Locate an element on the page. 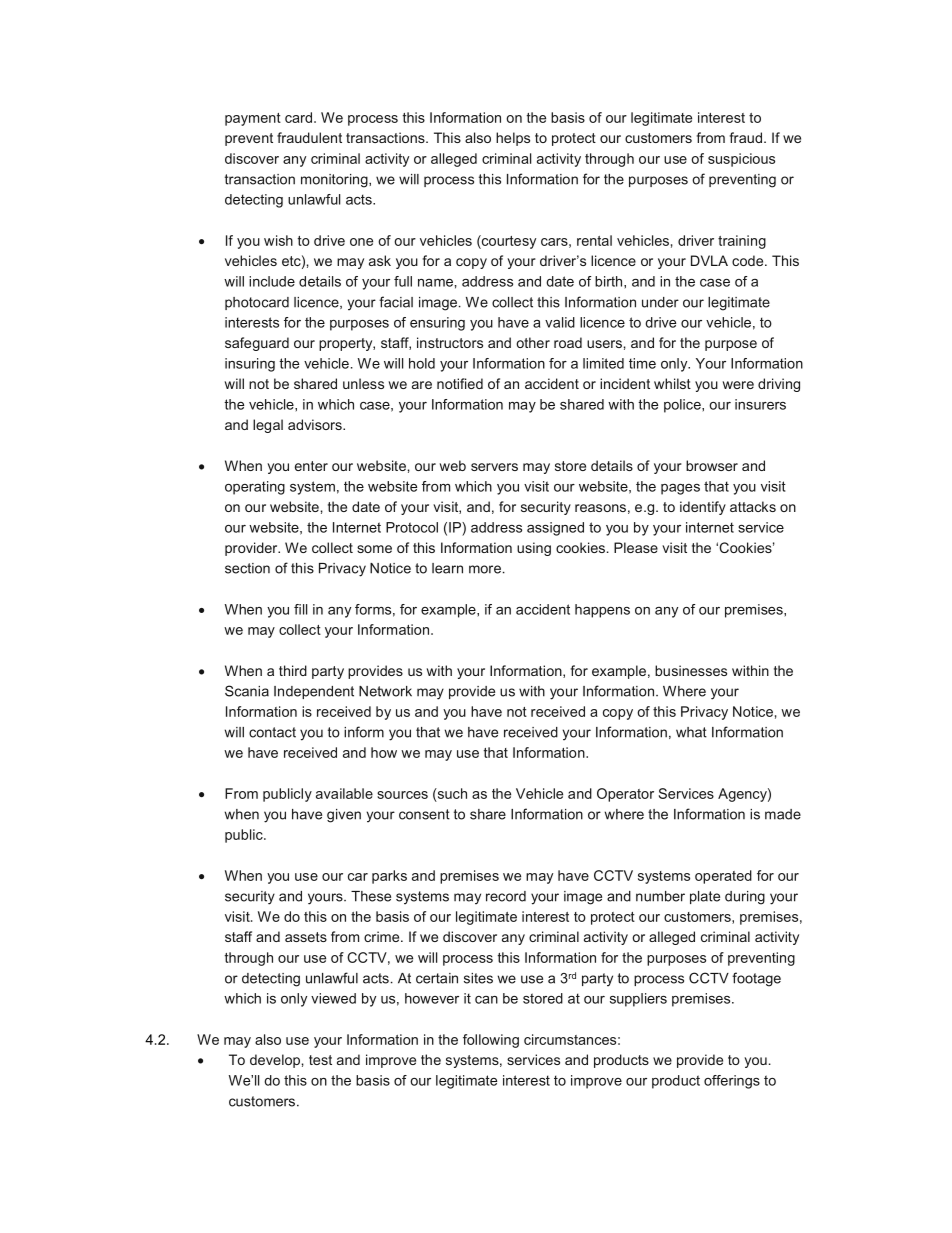 This document has height=1233, width=952. offerings is located at coordinates (732, 1082).
